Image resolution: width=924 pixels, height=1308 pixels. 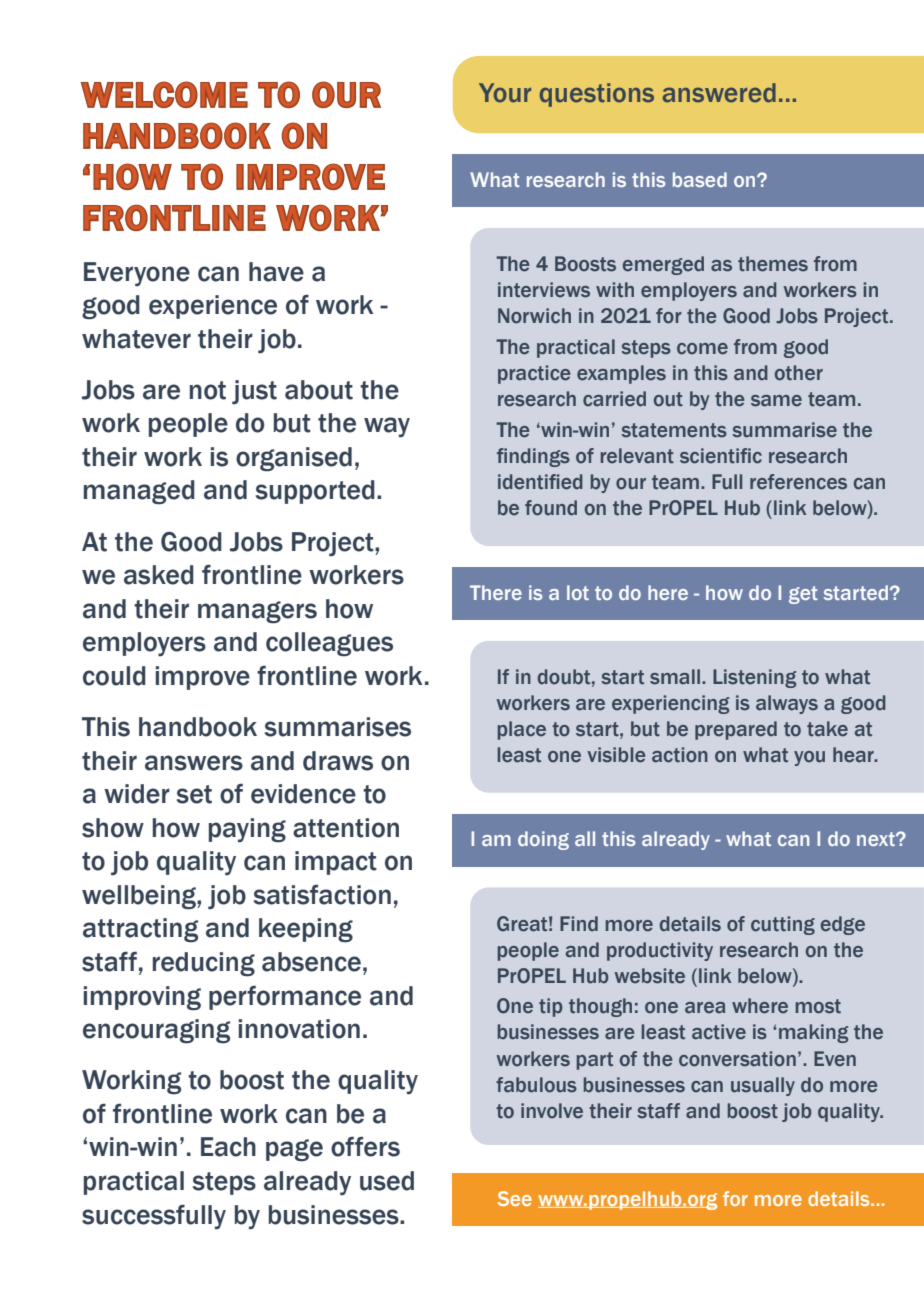 I want to click on reducing, so click(x=204, y=964).
